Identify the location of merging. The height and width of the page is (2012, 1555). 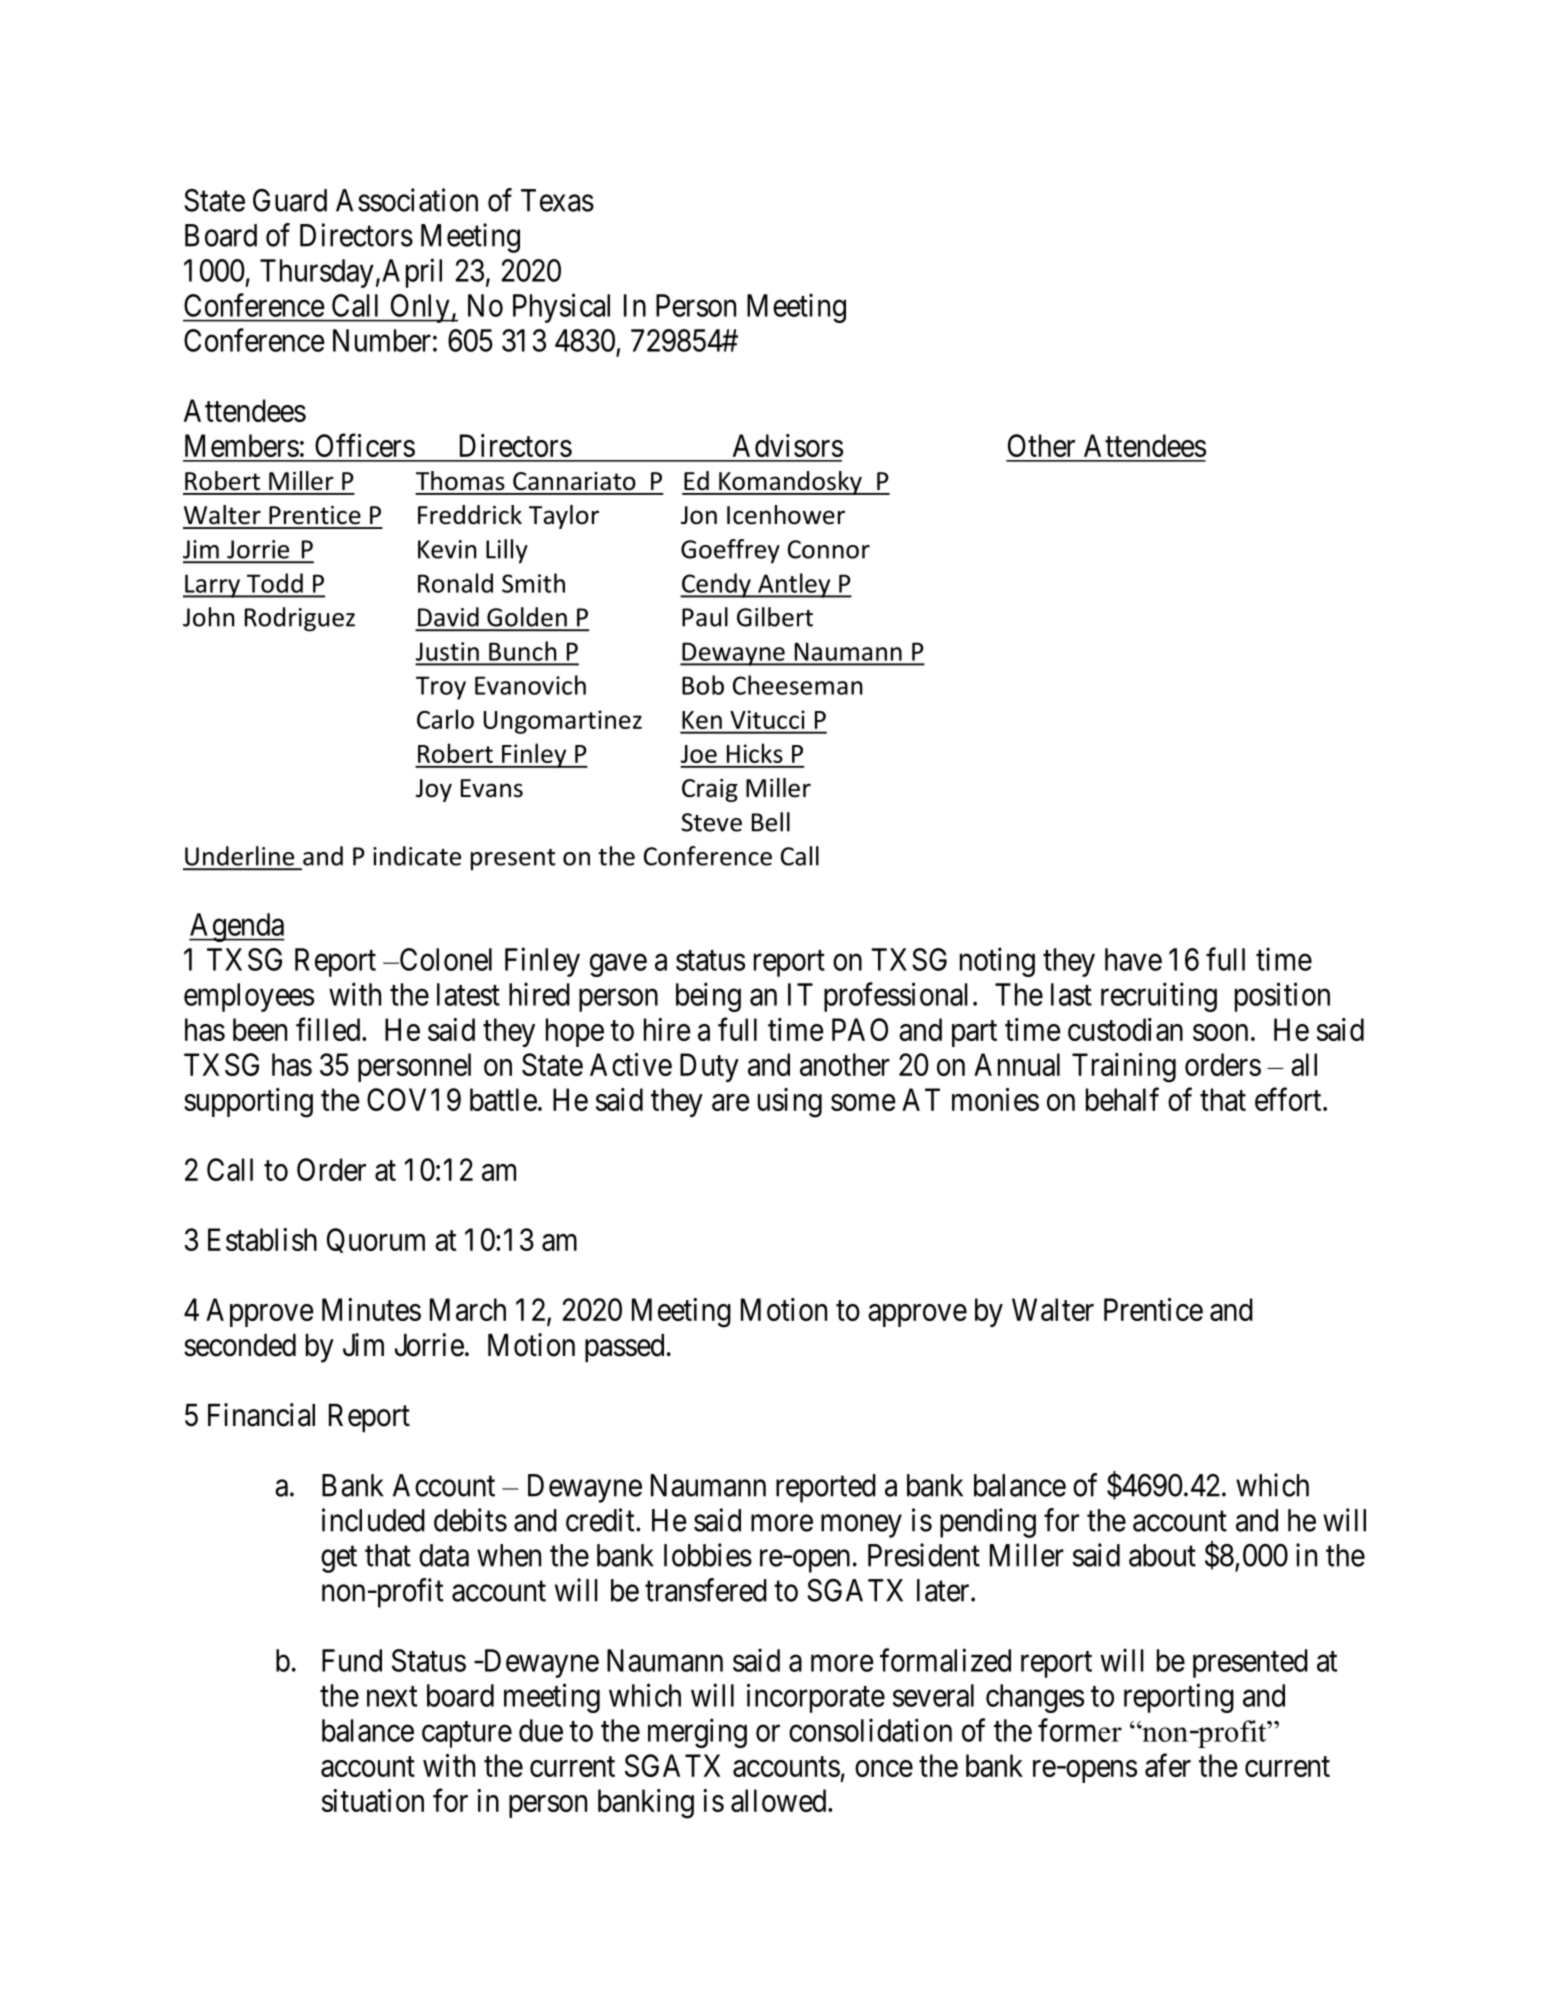
(697, 1733).
